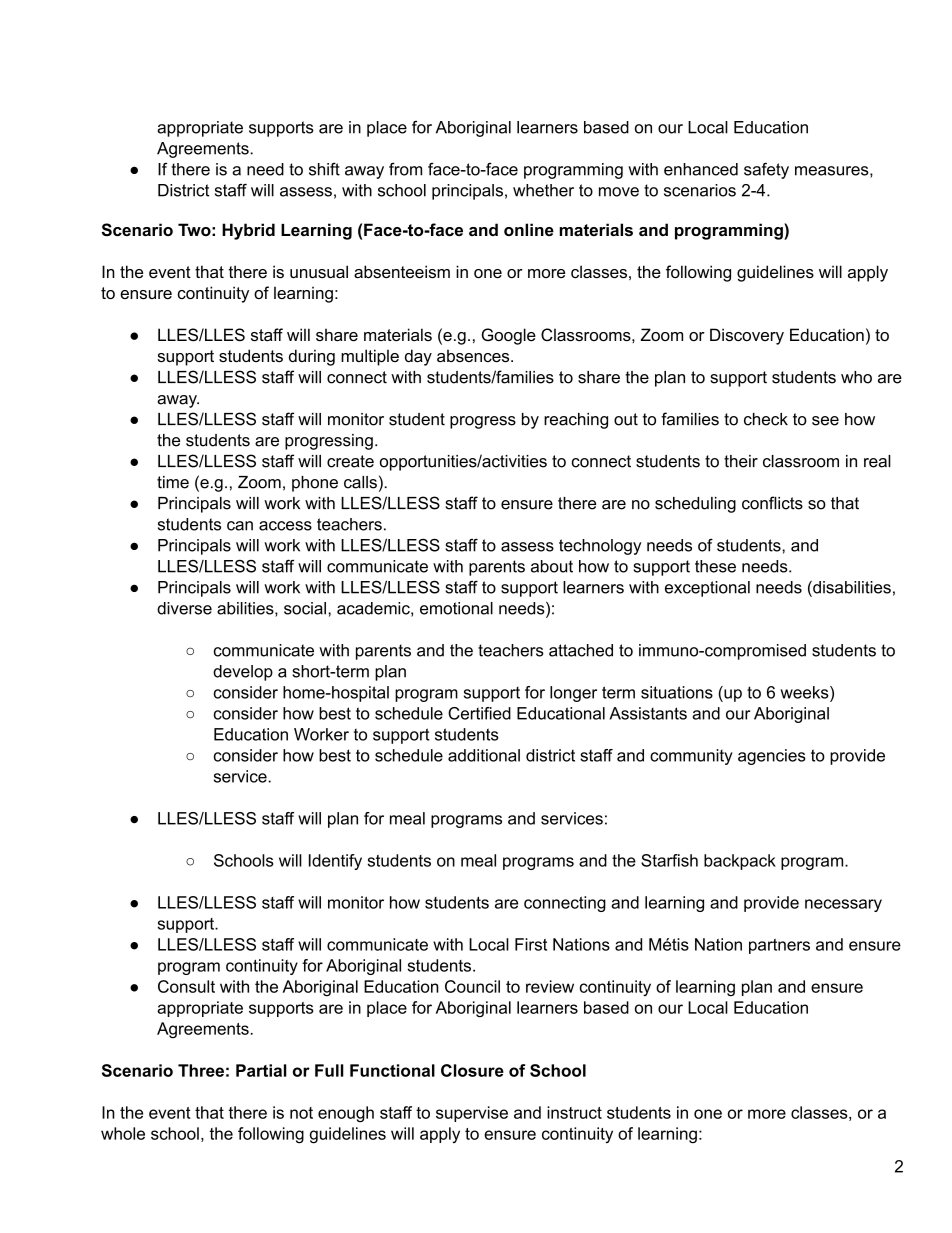 Image resolution: width=952 pixels, height=1233 pixels. Describe the element at coordinates (772, 757) in the screenshot. I see `agencies` at that location.
